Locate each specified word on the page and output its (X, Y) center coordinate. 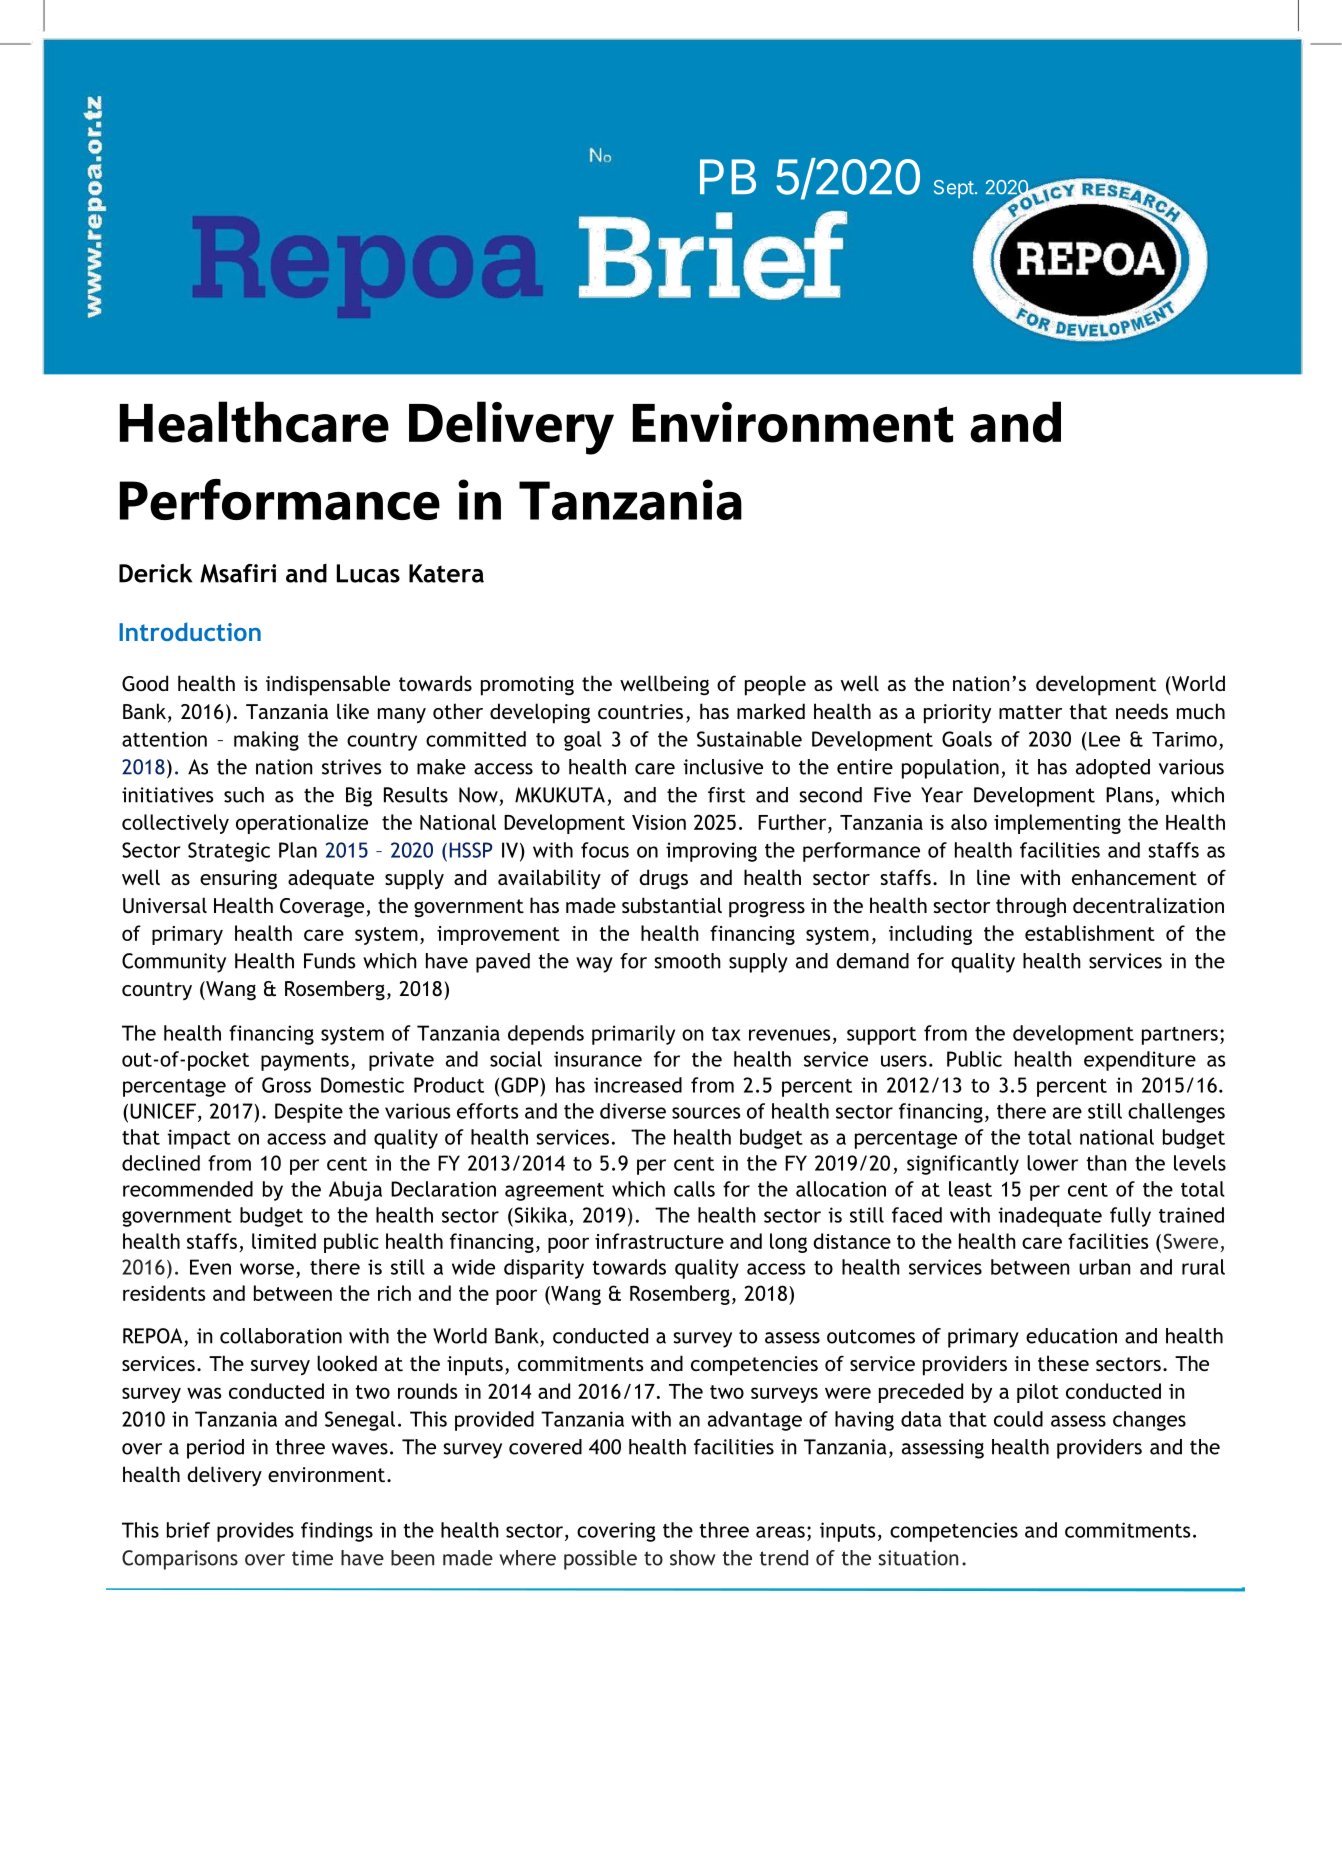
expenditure (1140, 1061)
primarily (633, 1035)
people (775, 685)
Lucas (368, 573)
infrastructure (659, 1241)
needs (1142, 711)
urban (1104, 1267)
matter (1030, 712)
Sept (954, 189)
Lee (1104, 739)
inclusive (723, 767)
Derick (155, 573)
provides (255, 1532)
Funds (329, 961)
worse (267, 1269)
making (266, 741)
